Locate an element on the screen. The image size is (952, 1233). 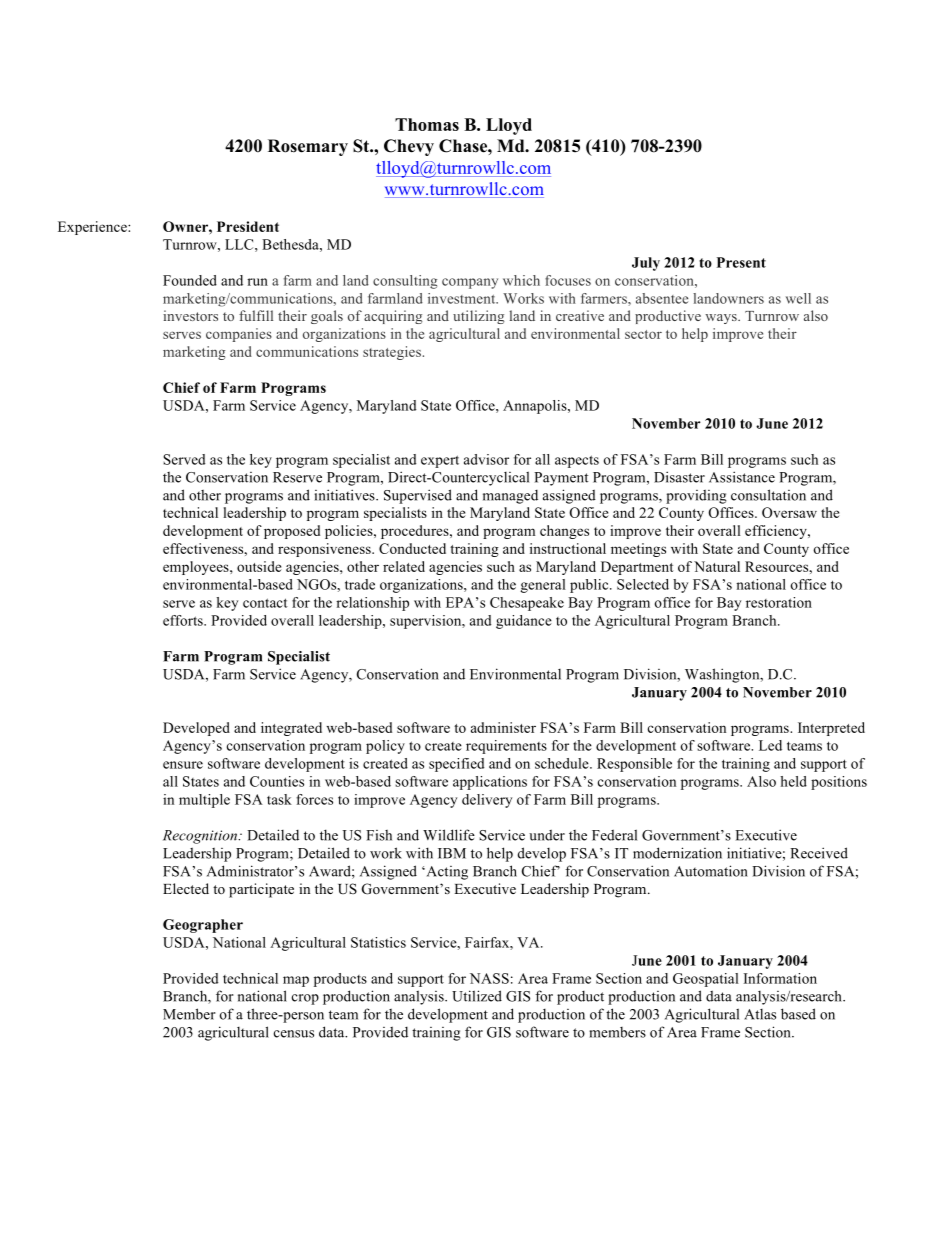
Atlas is located at coordinates (760, 1014).
